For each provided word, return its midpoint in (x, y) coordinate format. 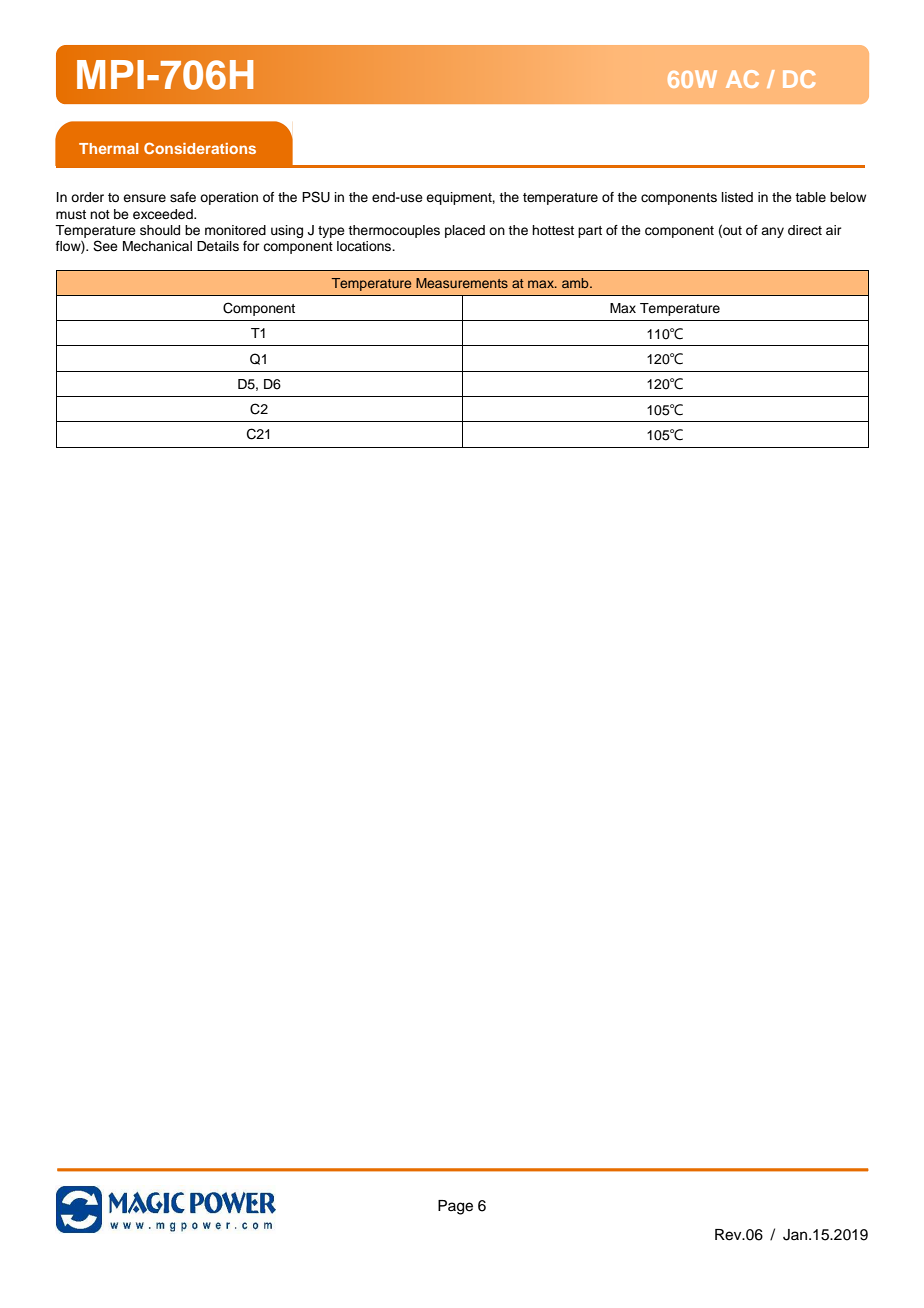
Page (455, 1207)
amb (576, 283)
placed (465, 231)
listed (737, 197)
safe (183, 197)
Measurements (462, 283)
